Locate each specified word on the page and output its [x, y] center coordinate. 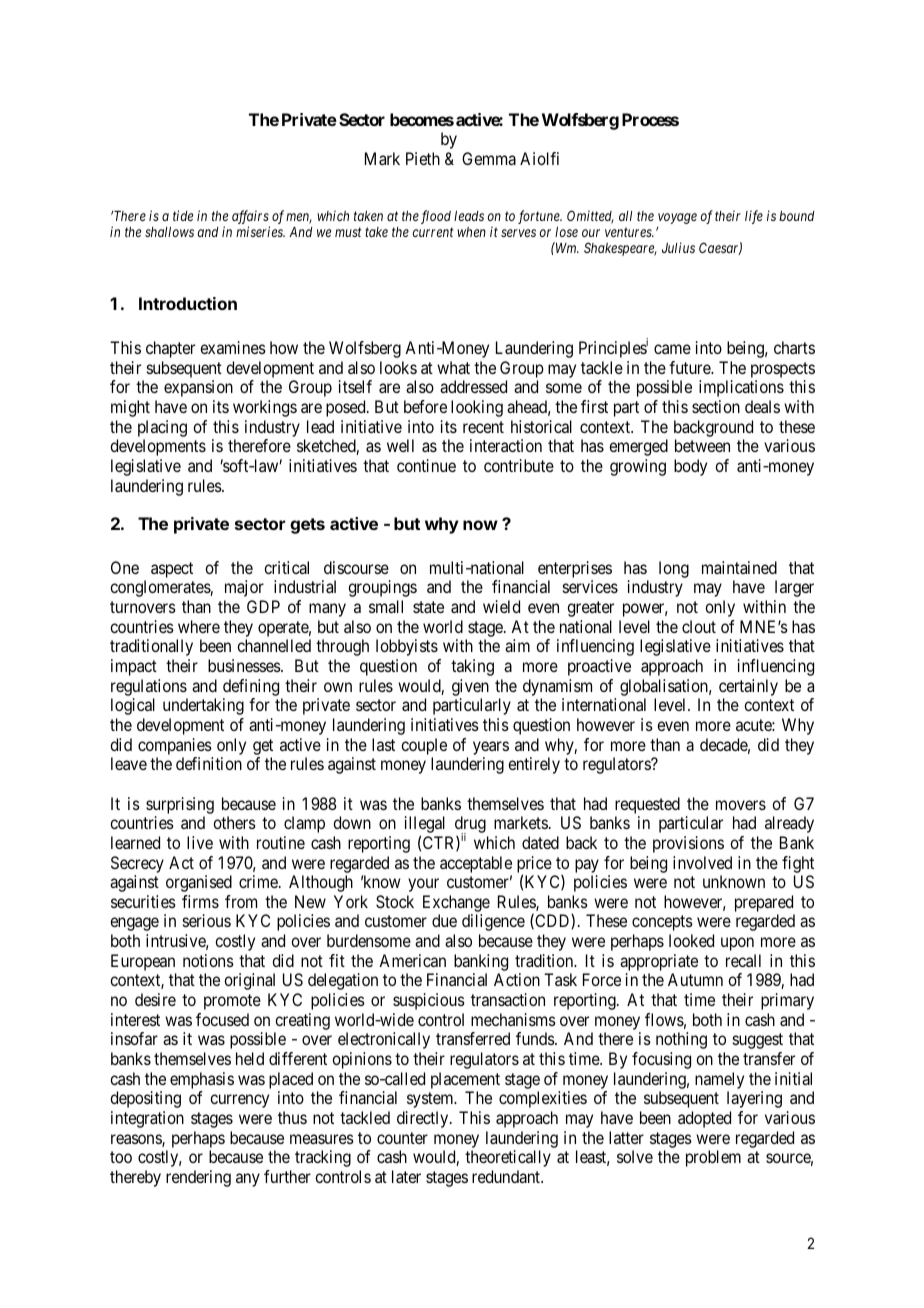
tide [183, 215]
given [470, 687]
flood [436, 217]
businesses [245, 665]
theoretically [508, 1158]
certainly [748, 687]
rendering [198, 1178]
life [754, 217]
